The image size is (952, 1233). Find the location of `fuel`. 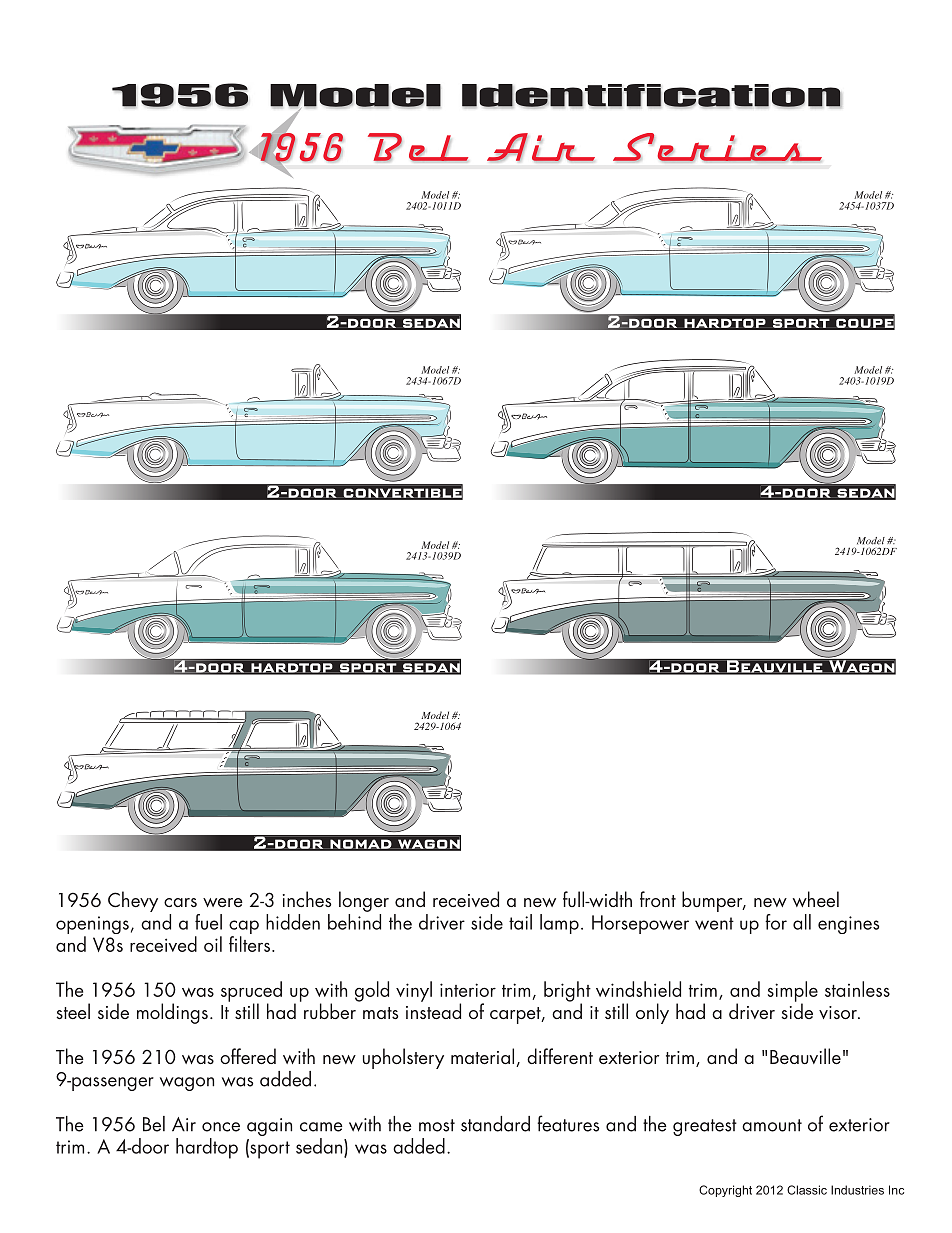

fuel is located at coordinates (208, 922).
